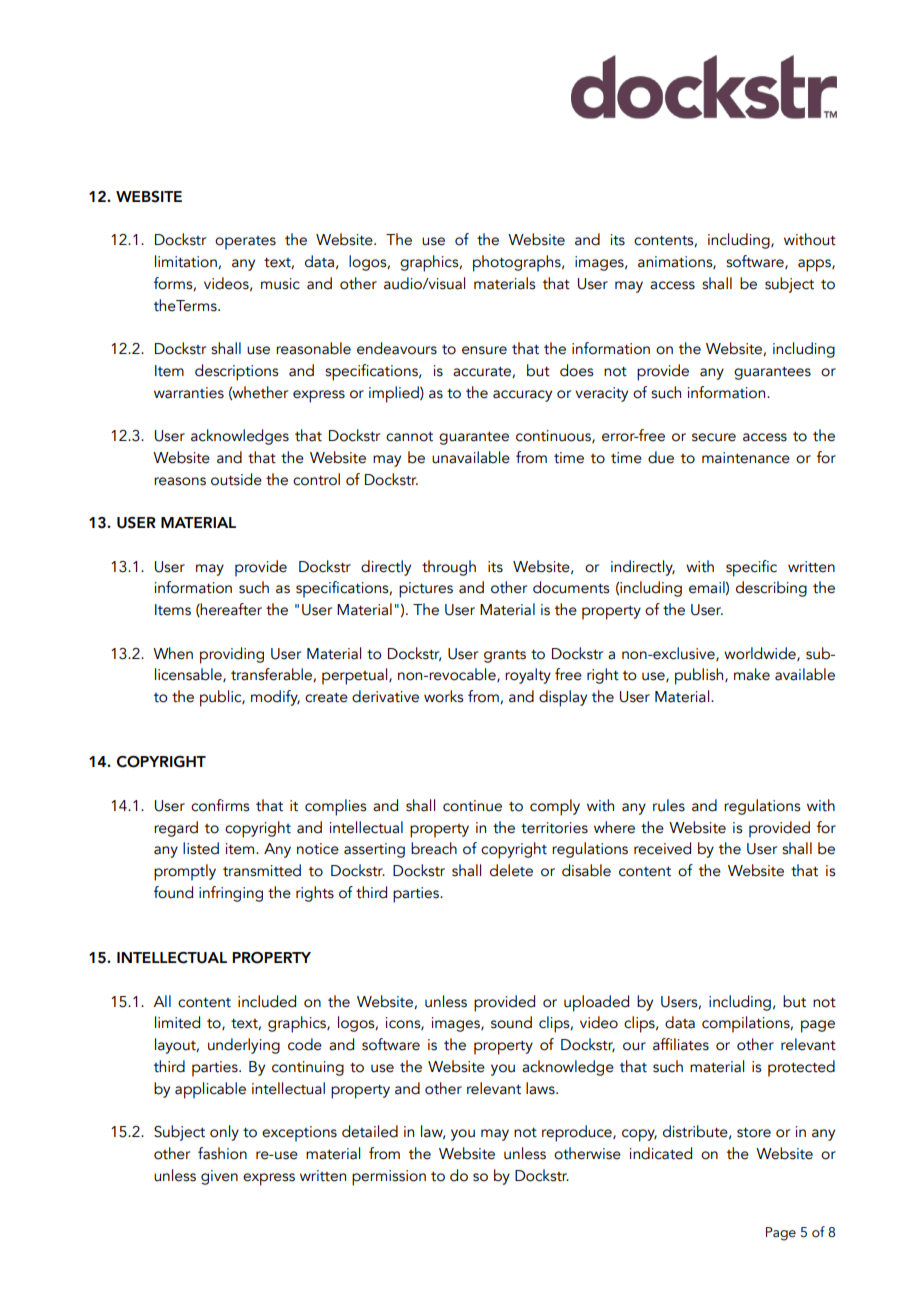 The height and width of the page is (1308, 924). I want to click on sound, so click(511, 1022).
